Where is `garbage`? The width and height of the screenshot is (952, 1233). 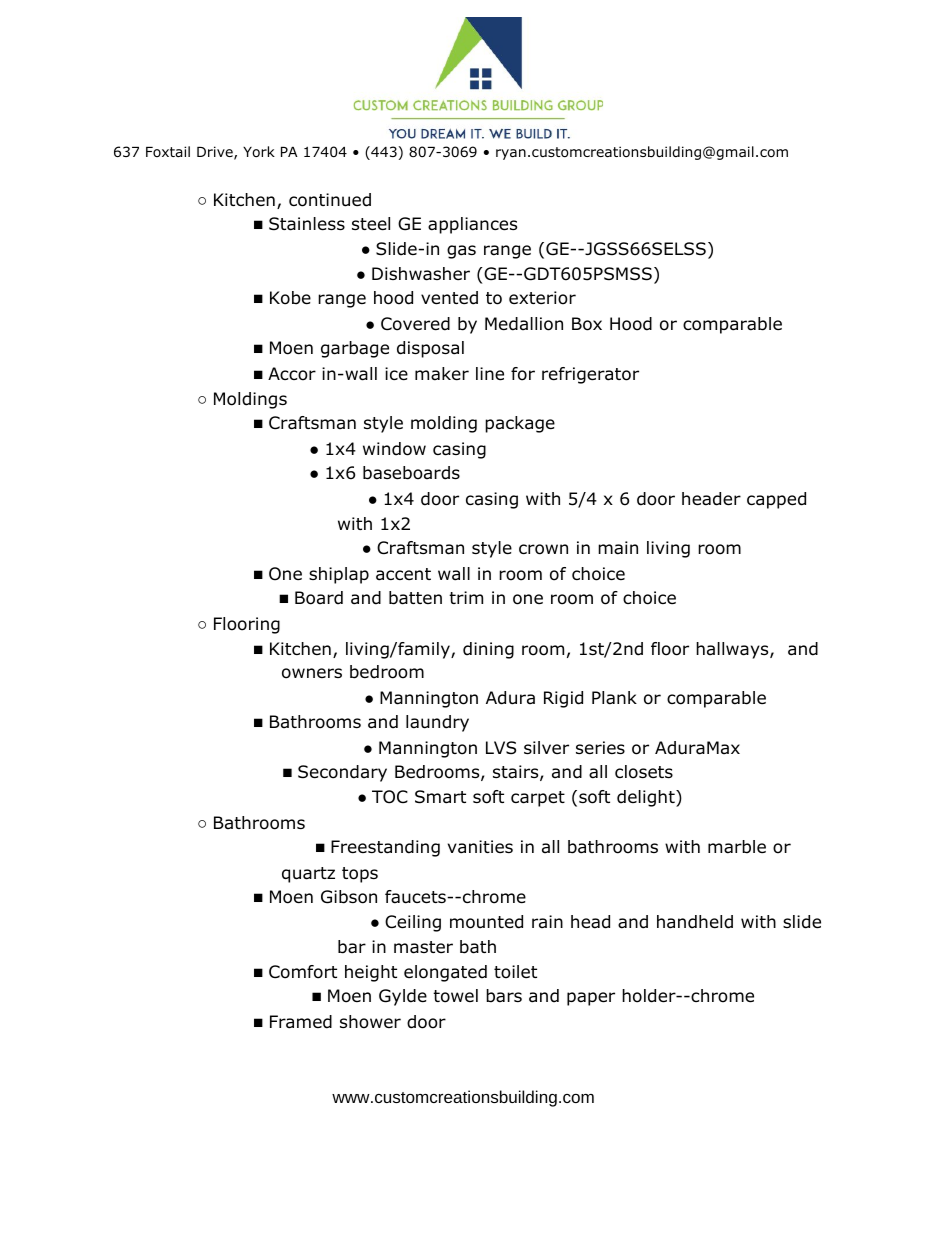
garbage is located at coordinates (355, 349).
